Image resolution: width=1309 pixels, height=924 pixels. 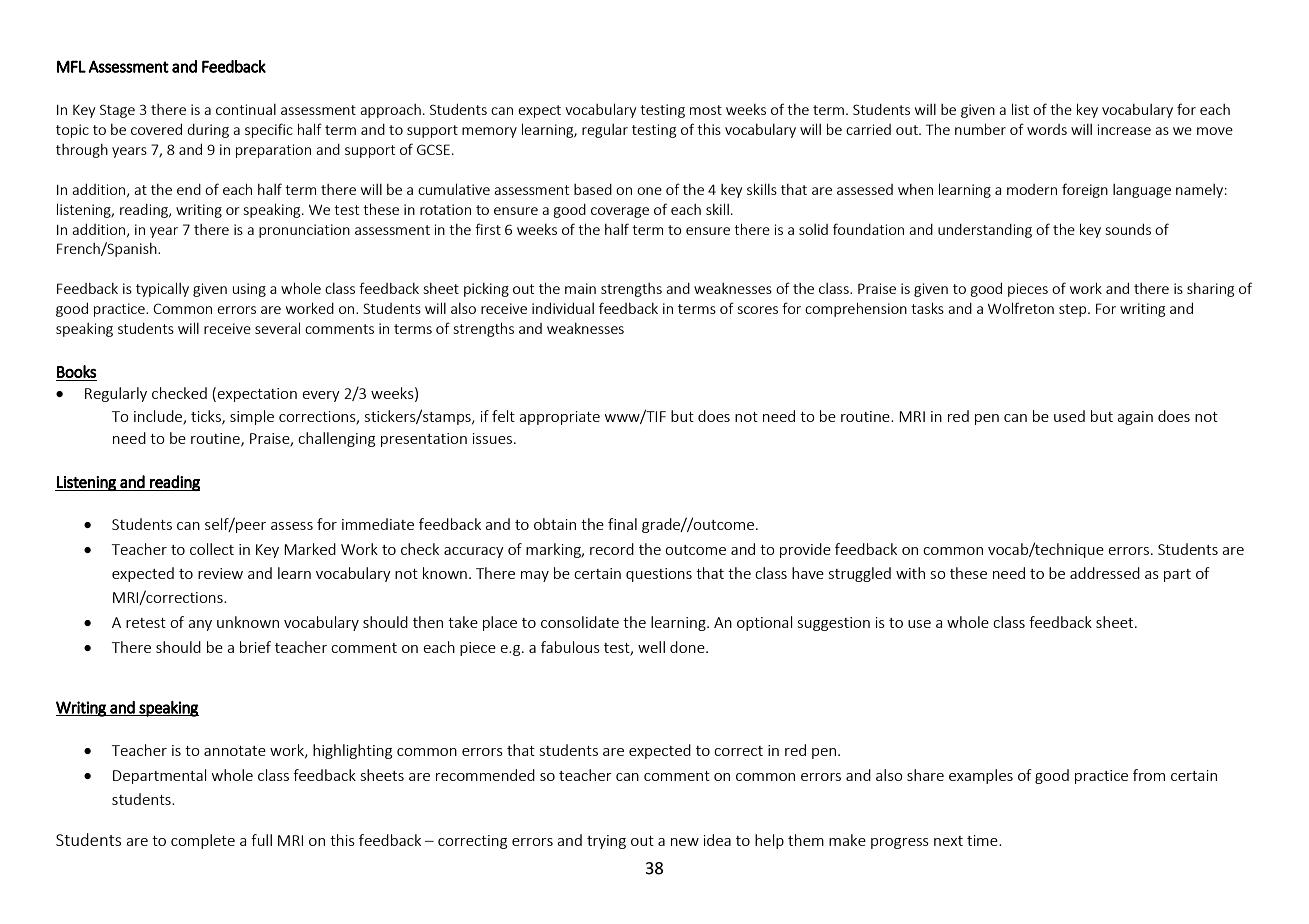 What do you see at coordinates (249, 290) in the screenshot?
I see `using` at bounding box center [249, 290].
